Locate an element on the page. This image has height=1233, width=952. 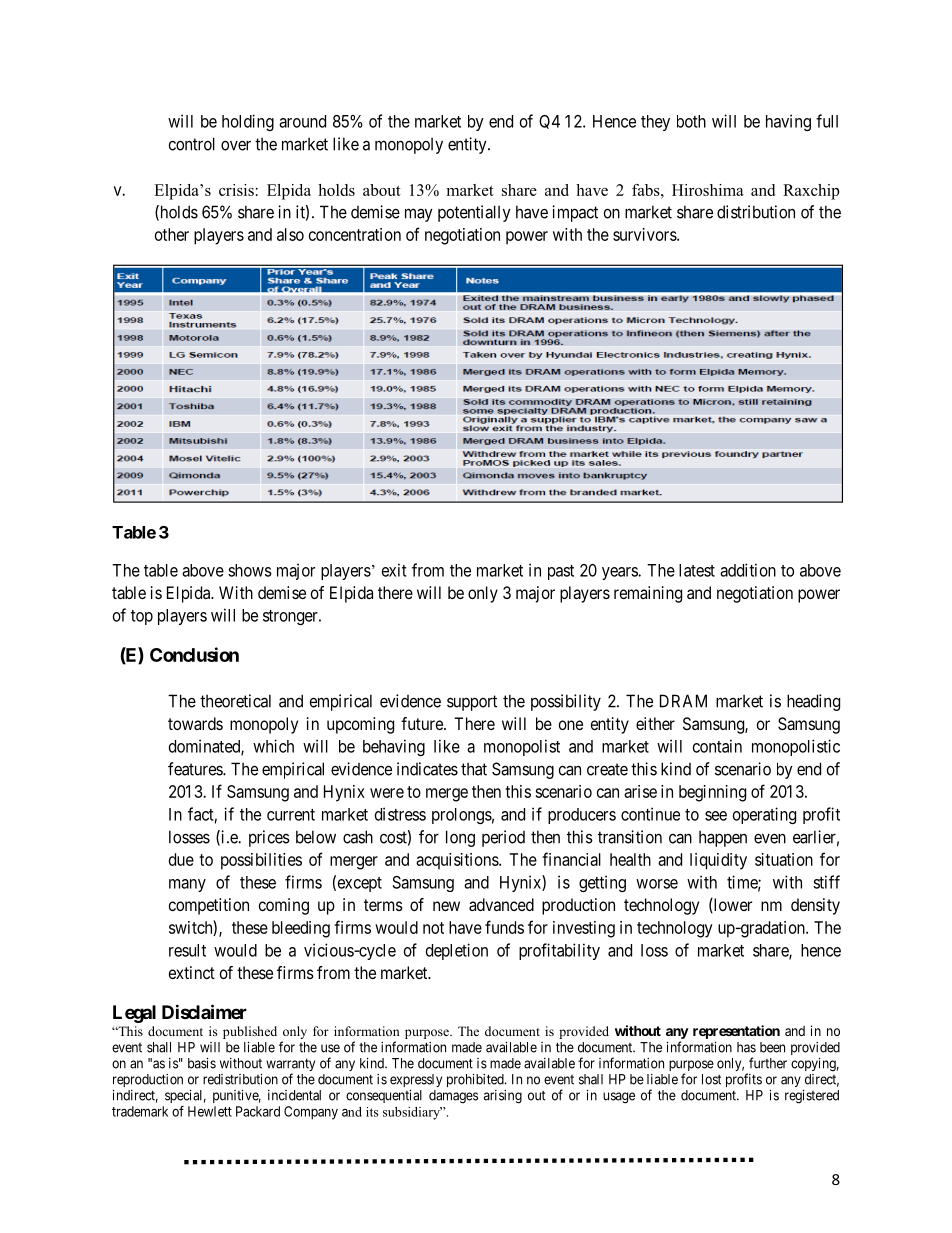
lost is located at coordinates (711, 1079).
